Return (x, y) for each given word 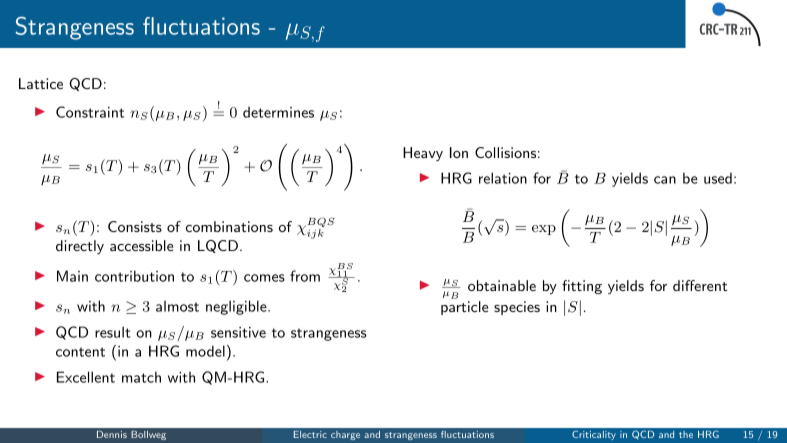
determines (278, 112)
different (700, 285)
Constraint (90, 112)
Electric (310, 434)
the (686, 434)
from (305, 276)
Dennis (112, 434)
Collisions (505, 152)
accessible (141, 245)
